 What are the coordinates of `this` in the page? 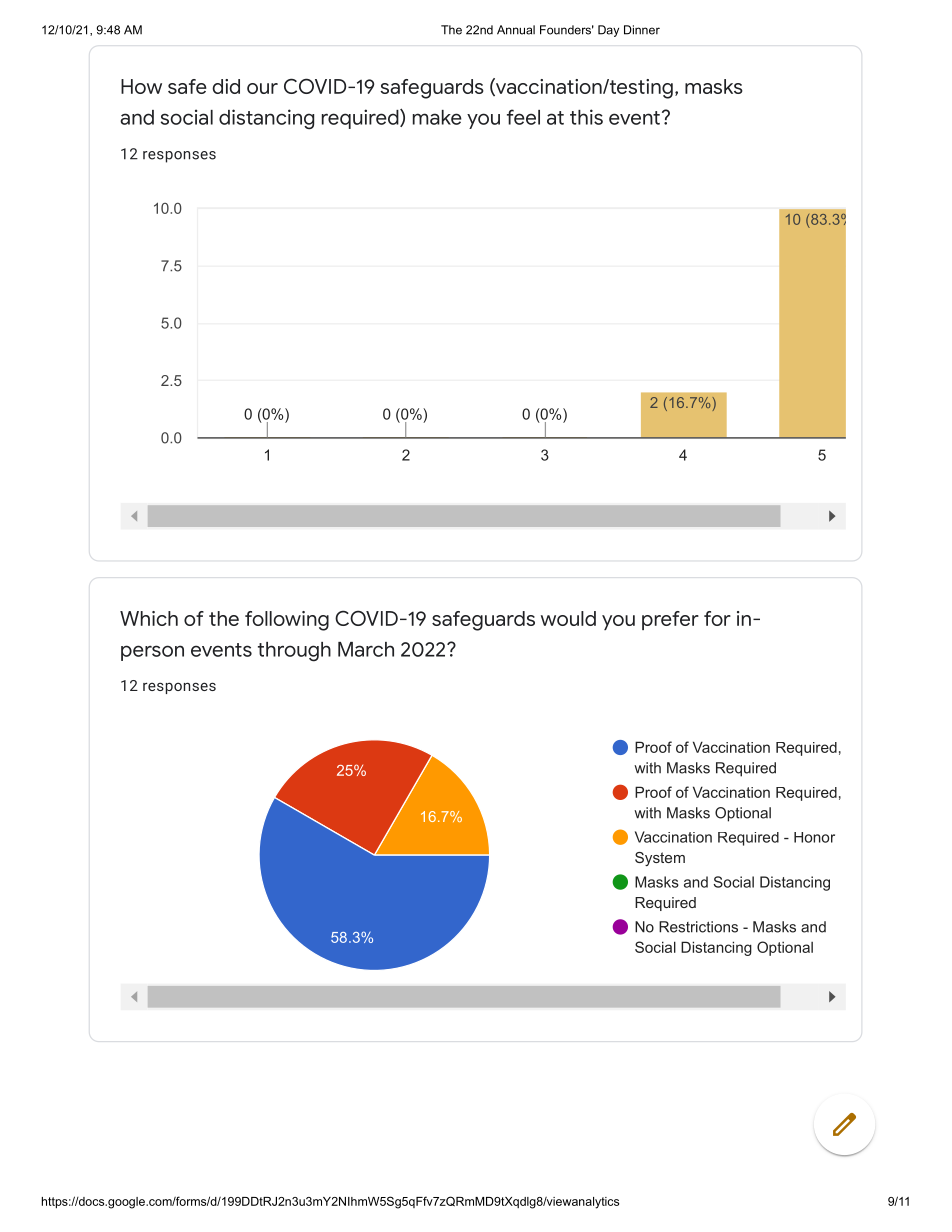 It's located at (586, 117).
